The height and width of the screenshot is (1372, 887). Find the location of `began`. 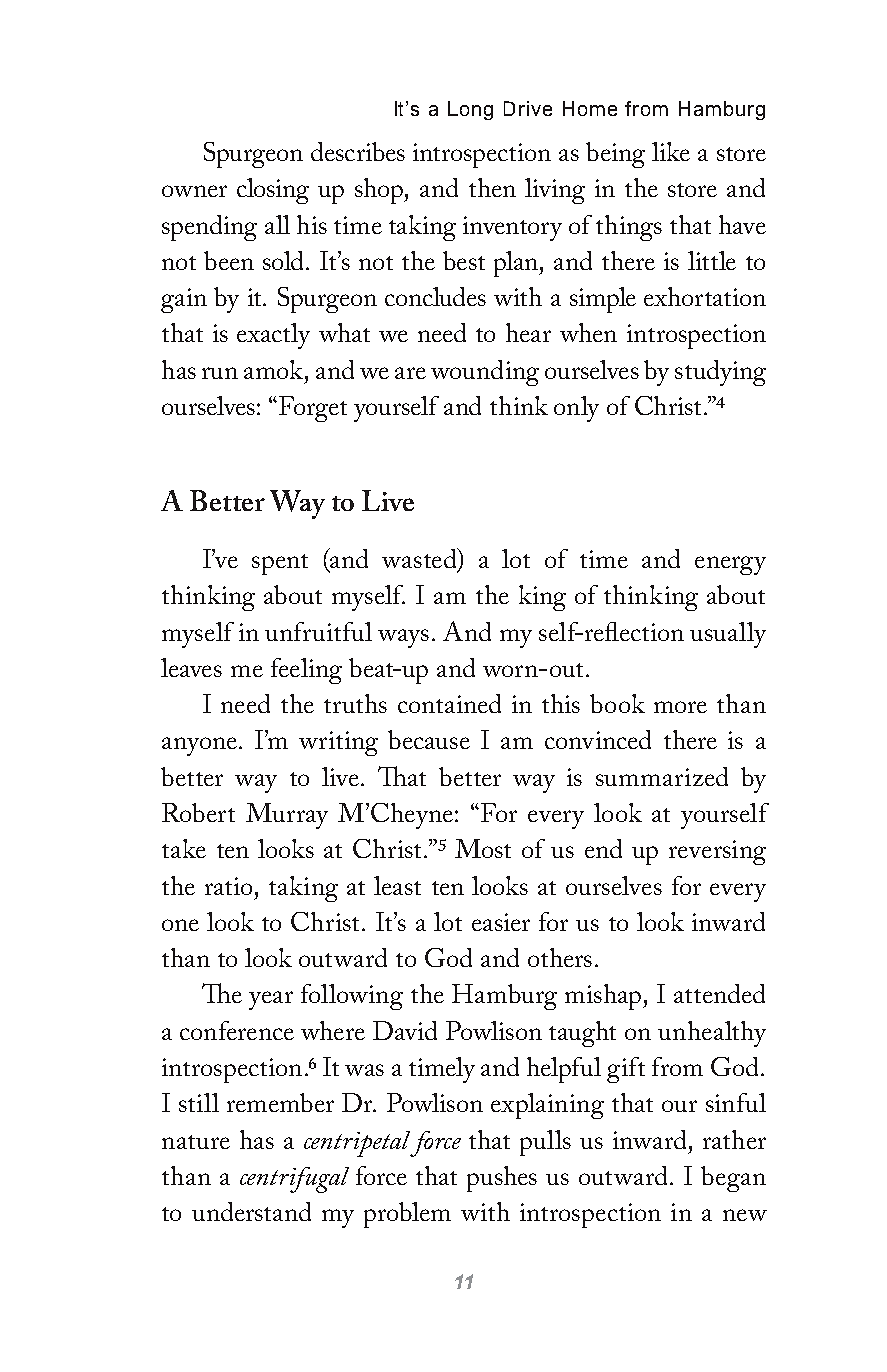

began is located at coordinates (733, 1179).
